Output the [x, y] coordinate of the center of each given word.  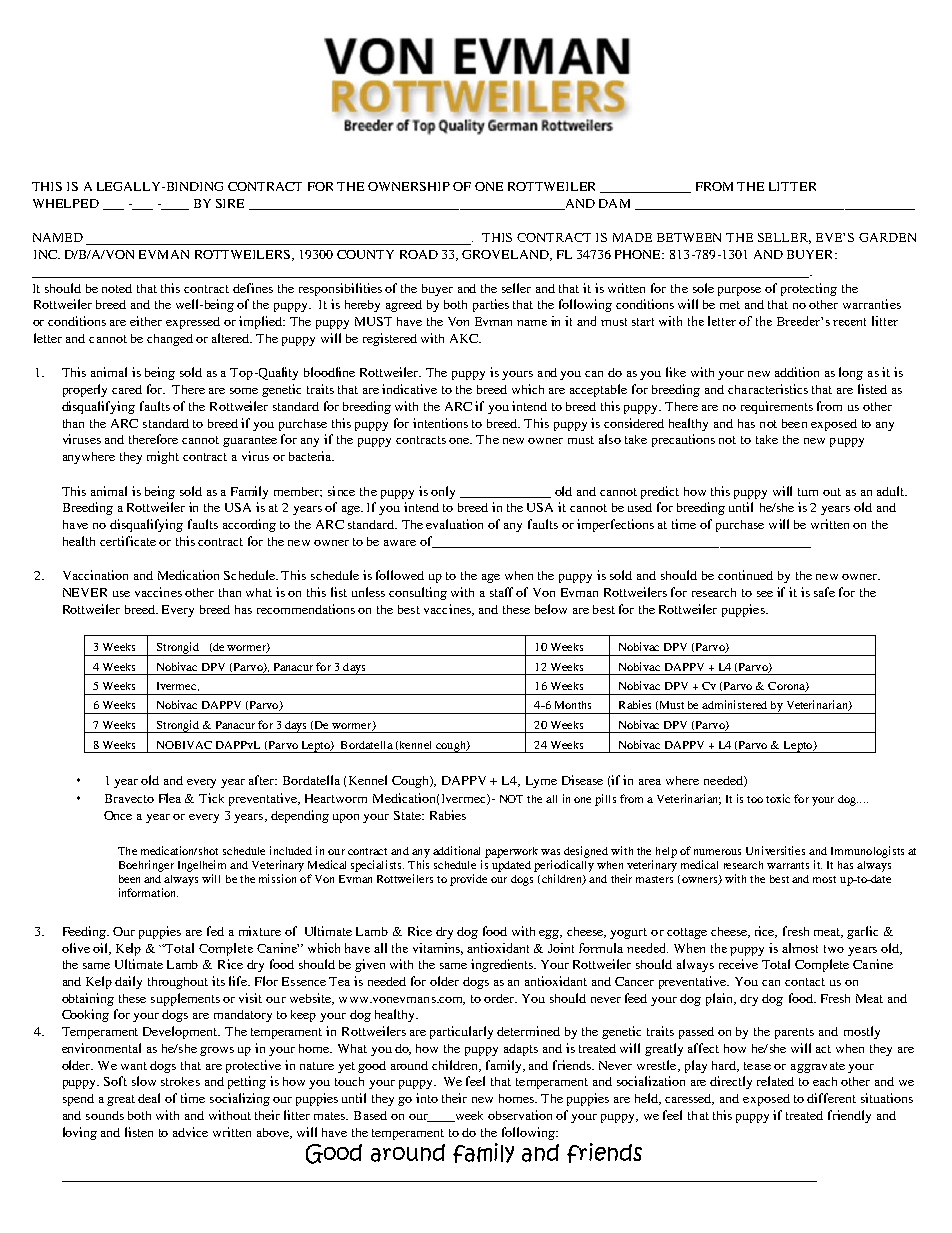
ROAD [419, 254]
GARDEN [887, 237]
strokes [180, 1081]
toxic [778, 798]
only [443, 492]
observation [520, 1115]
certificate [128, 541]
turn [808, 492]
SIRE [230, 203]
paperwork [511, 852]
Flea [170, 798]
